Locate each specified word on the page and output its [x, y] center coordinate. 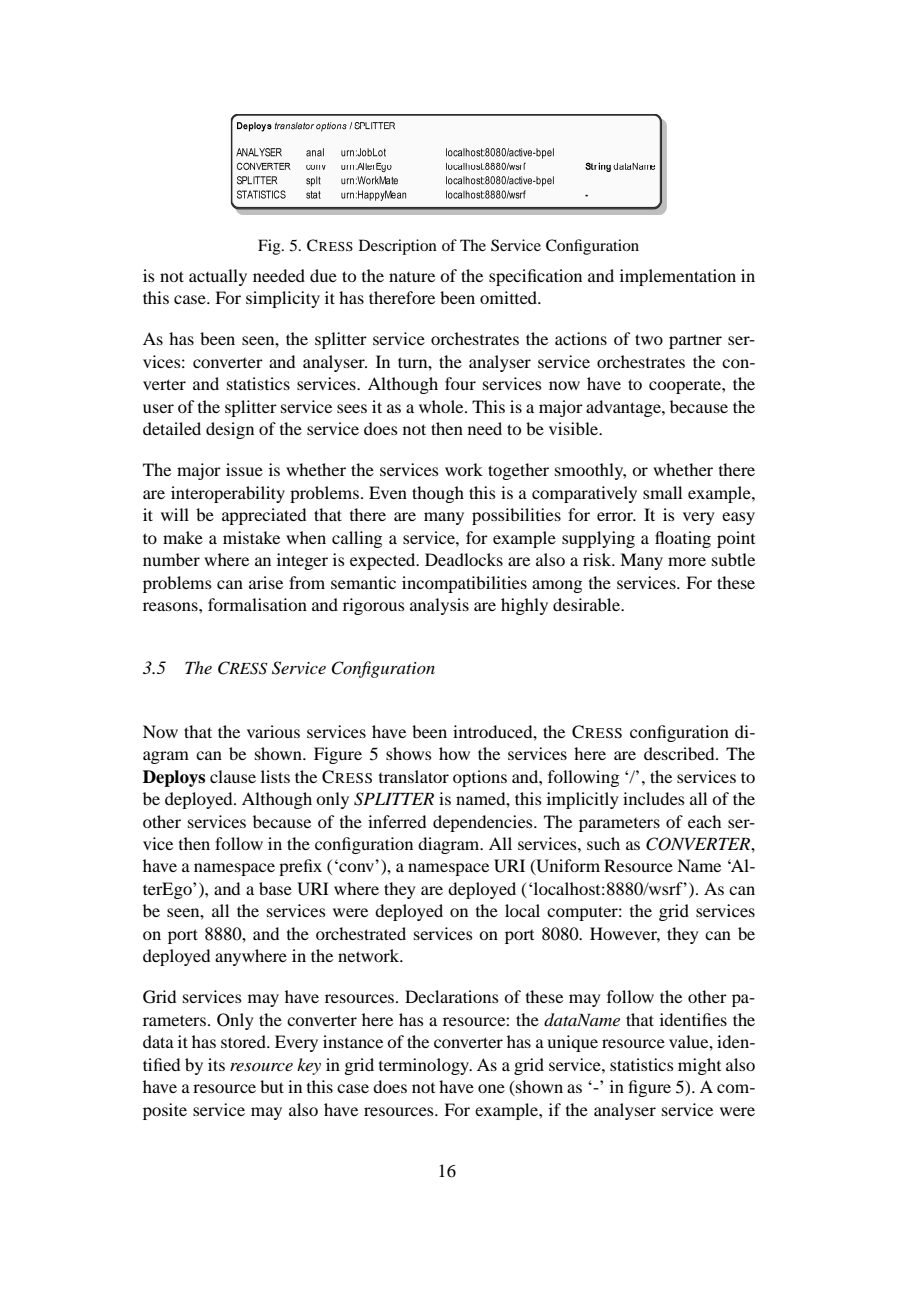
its [216, 1064]
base [275, 888]
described [680, 753]
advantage [624, 408]
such [603, 843]
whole [442, 406]
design [230, 430]
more [687, 561]
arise [266, 582]
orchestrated [361, 933]
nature [412, 277]
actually [218, 277]
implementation [678, 277]
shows [409, 753]
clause [233, 776]
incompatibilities [464, 584]
